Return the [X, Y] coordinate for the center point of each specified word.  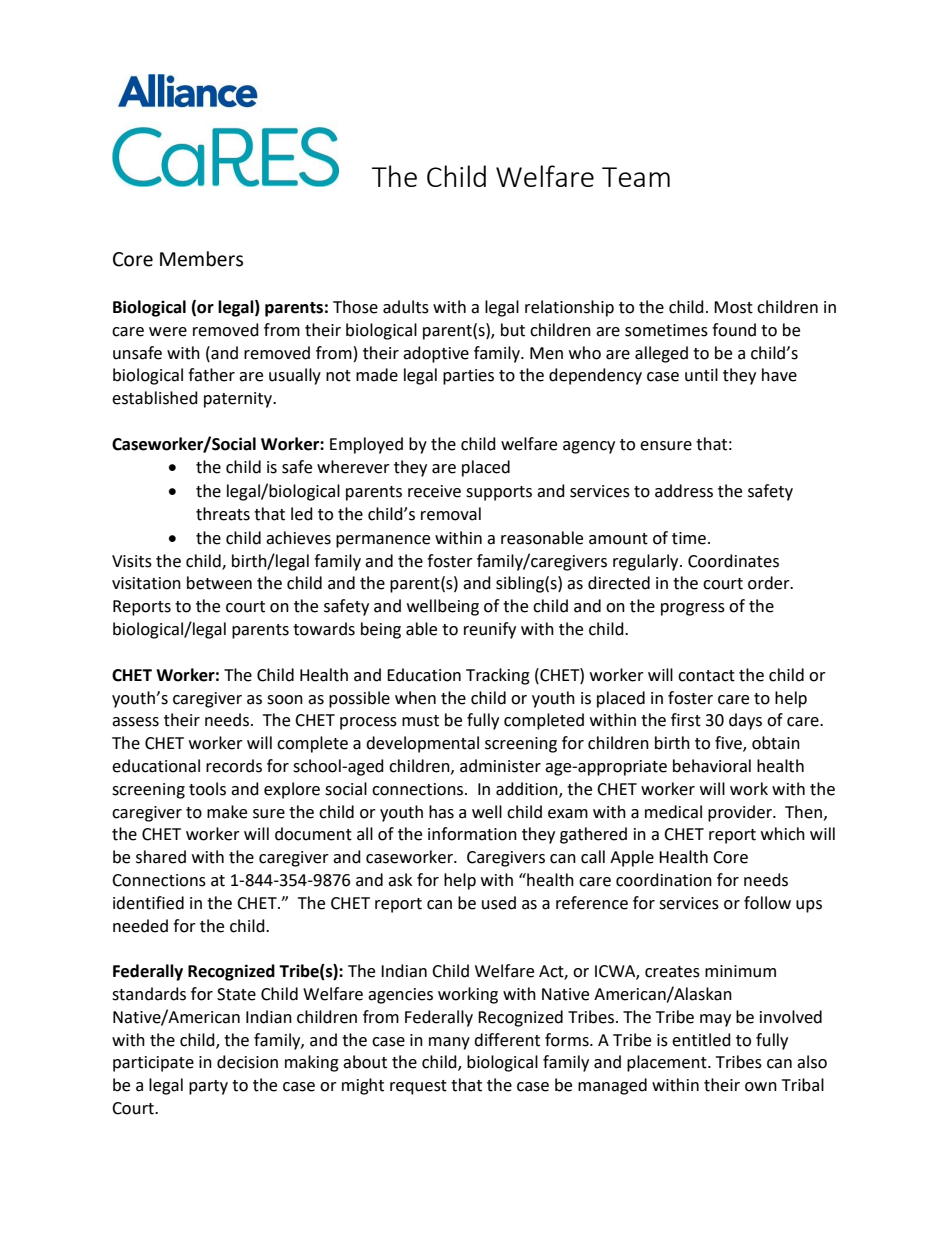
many [449, 1043]
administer [500, 766]
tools [207, 789]
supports [499, 493]
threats [223, 514]
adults [406, 307]
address [684, 491]
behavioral [712, 766]
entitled [701, 1040]
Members [201, 259]
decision [247, 1062]
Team [636, 177]
